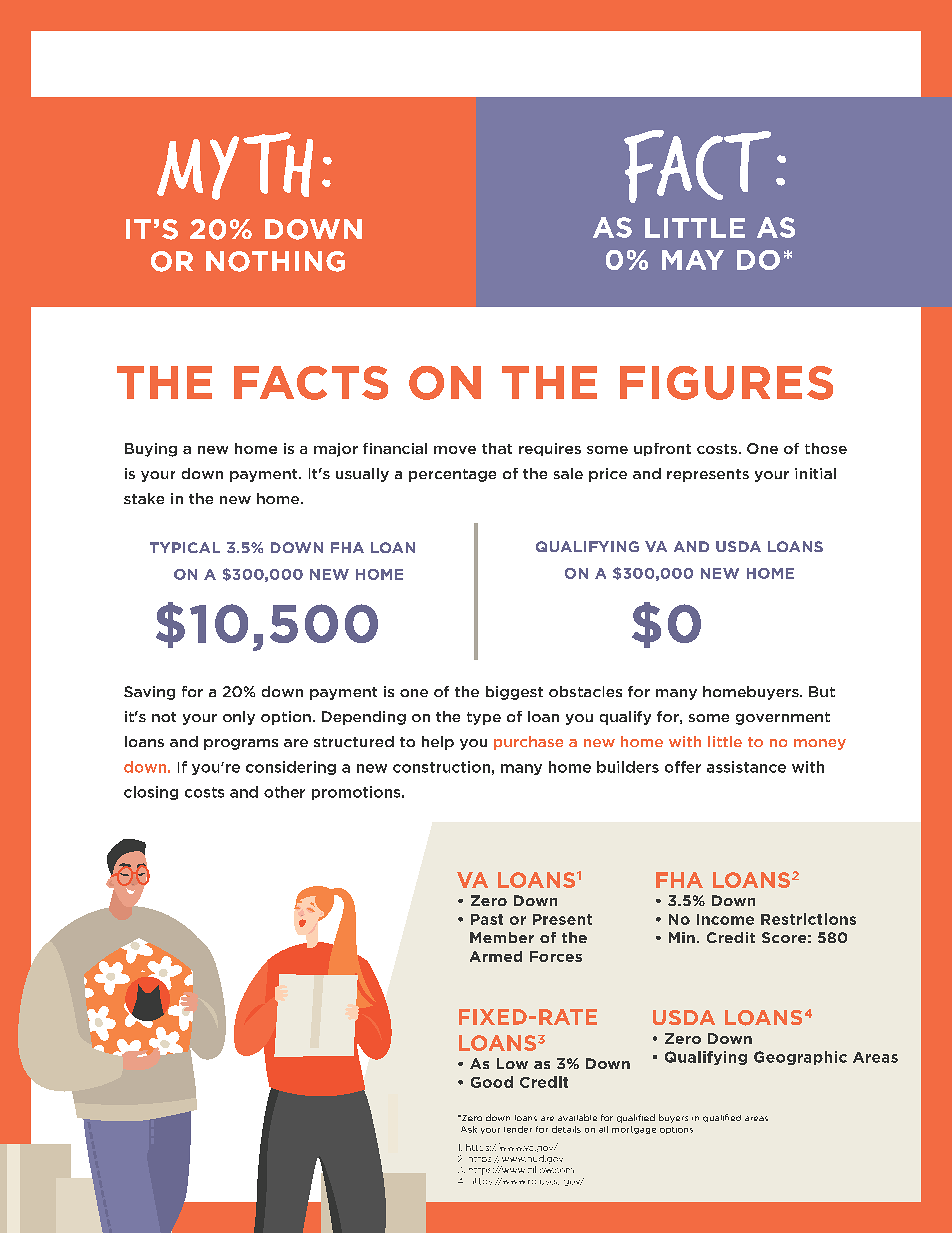  Describe the element at coordinates (815, 473) in the document. I see `initial` at that location.
